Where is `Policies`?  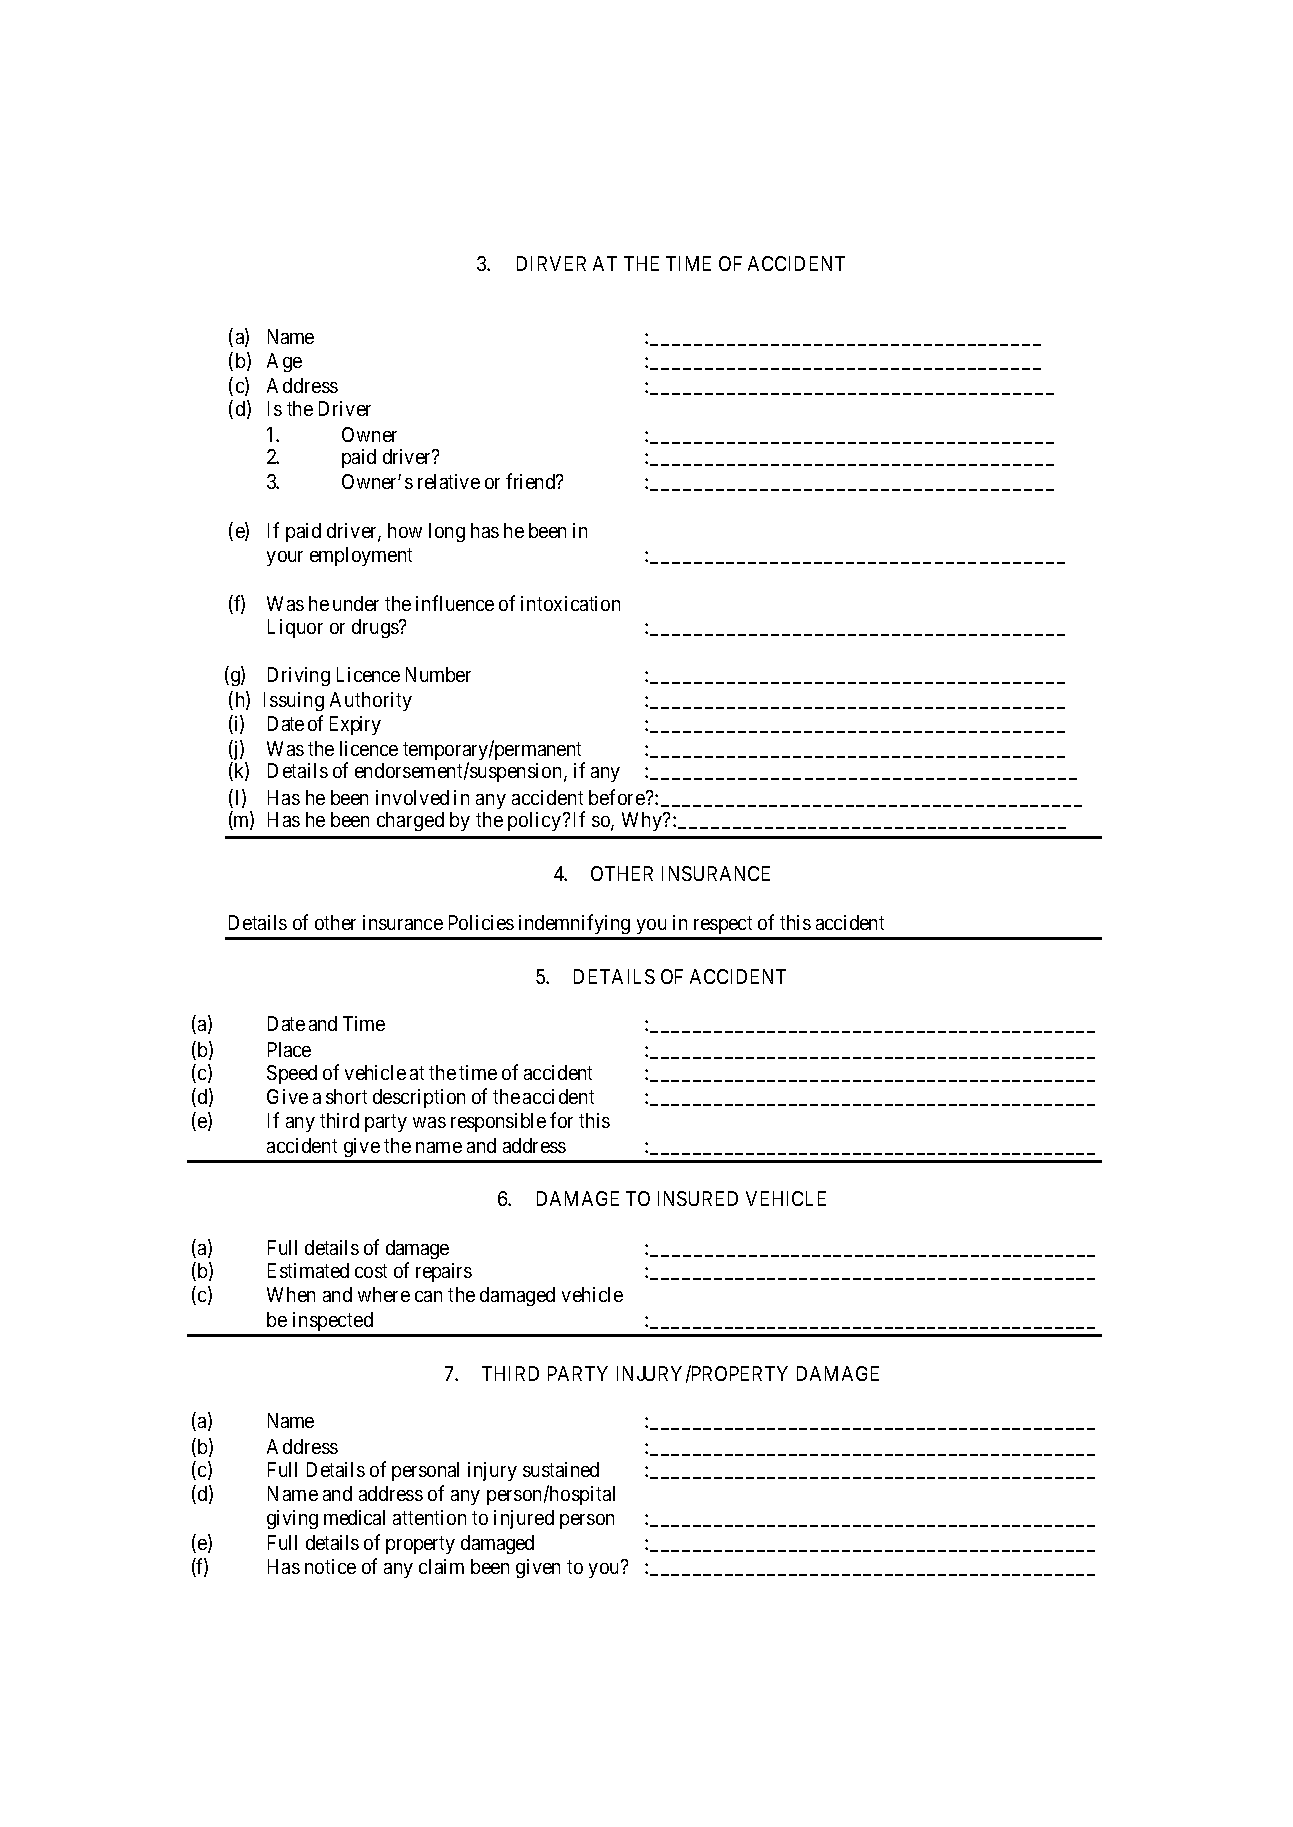
Policies is located at coordinates (481, 922).
